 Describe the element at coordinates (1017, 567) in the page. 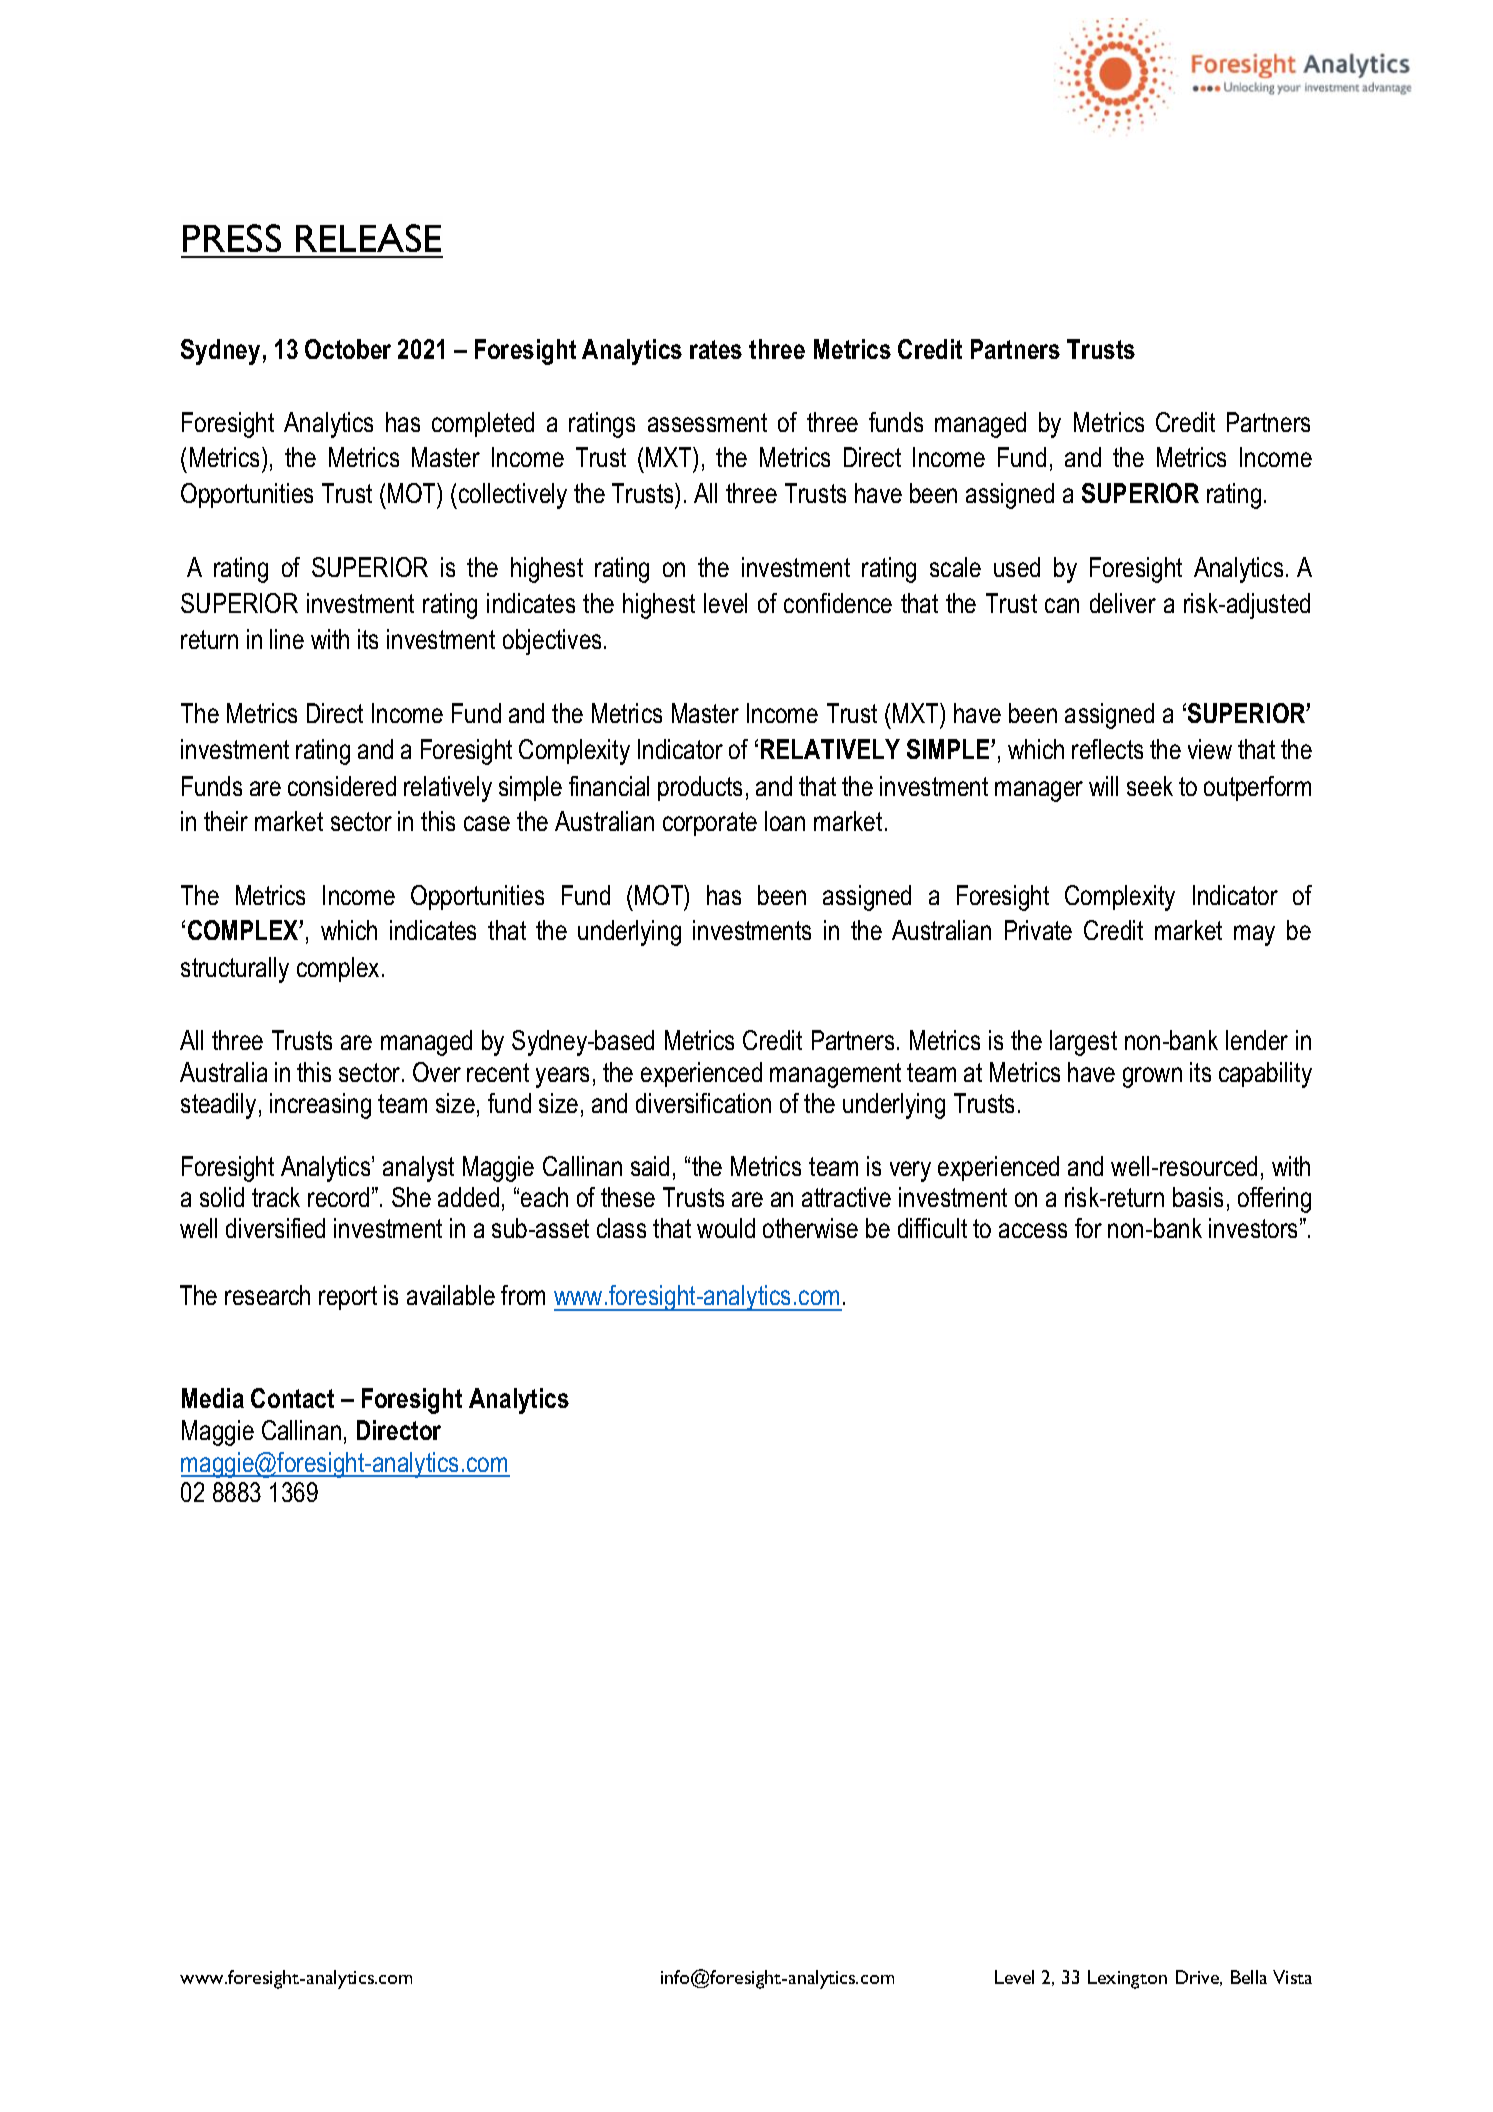

I see `used` at that location.
